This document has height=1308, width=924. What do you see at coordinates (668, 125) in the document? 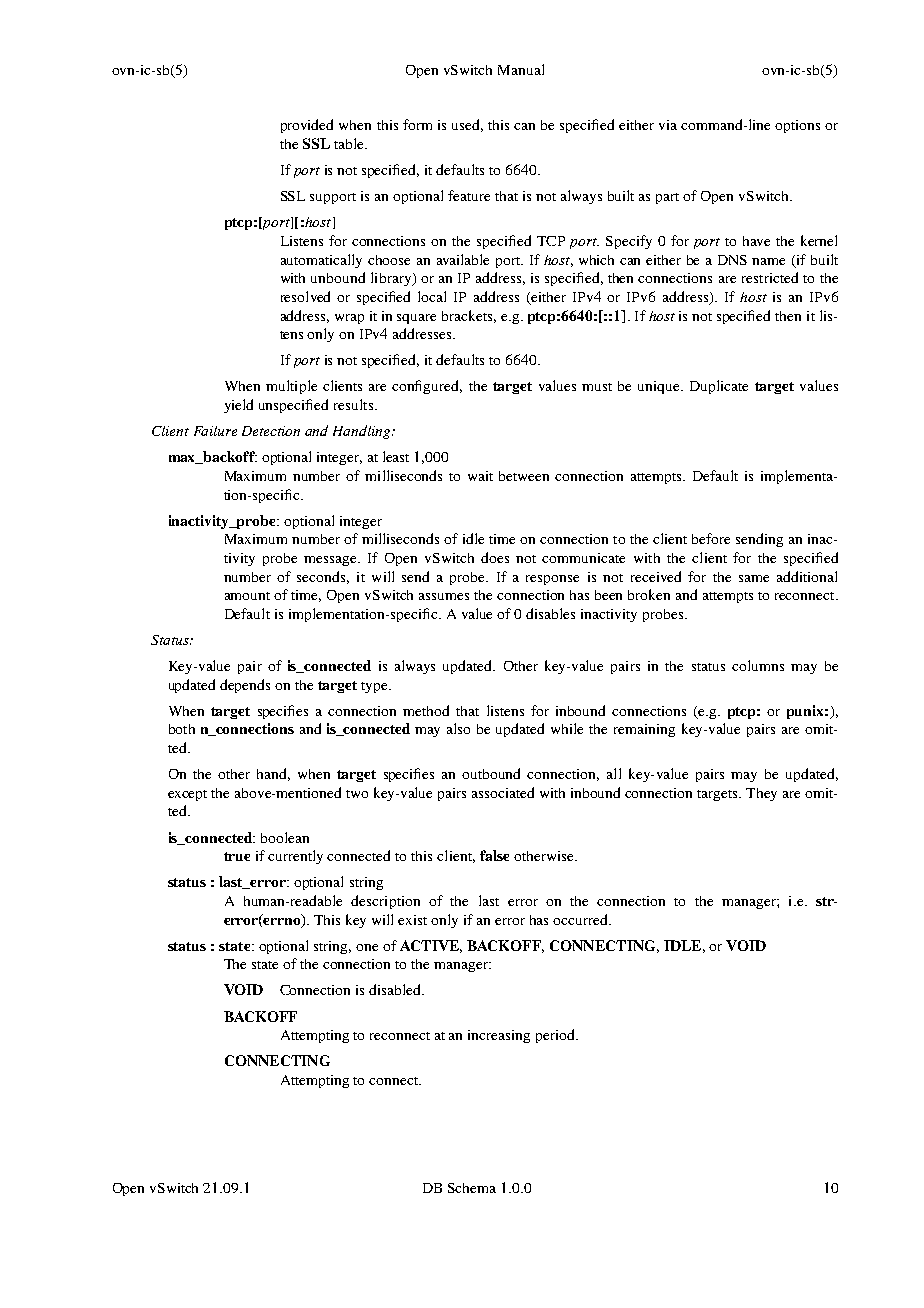
I see `via` at bounding box center [668, 125].
